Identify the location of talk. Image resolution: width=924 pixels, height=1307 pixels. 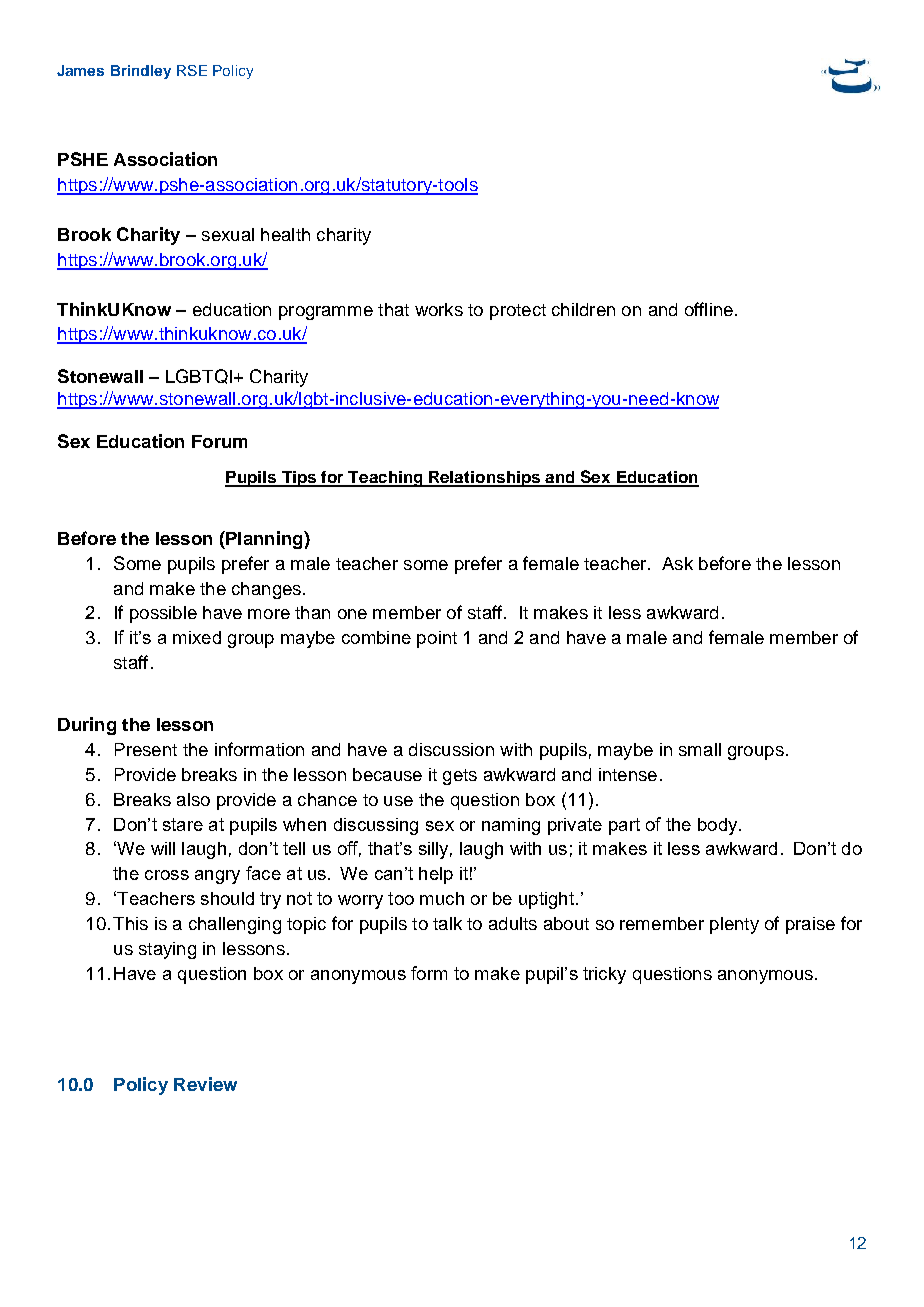
(447, 923).
